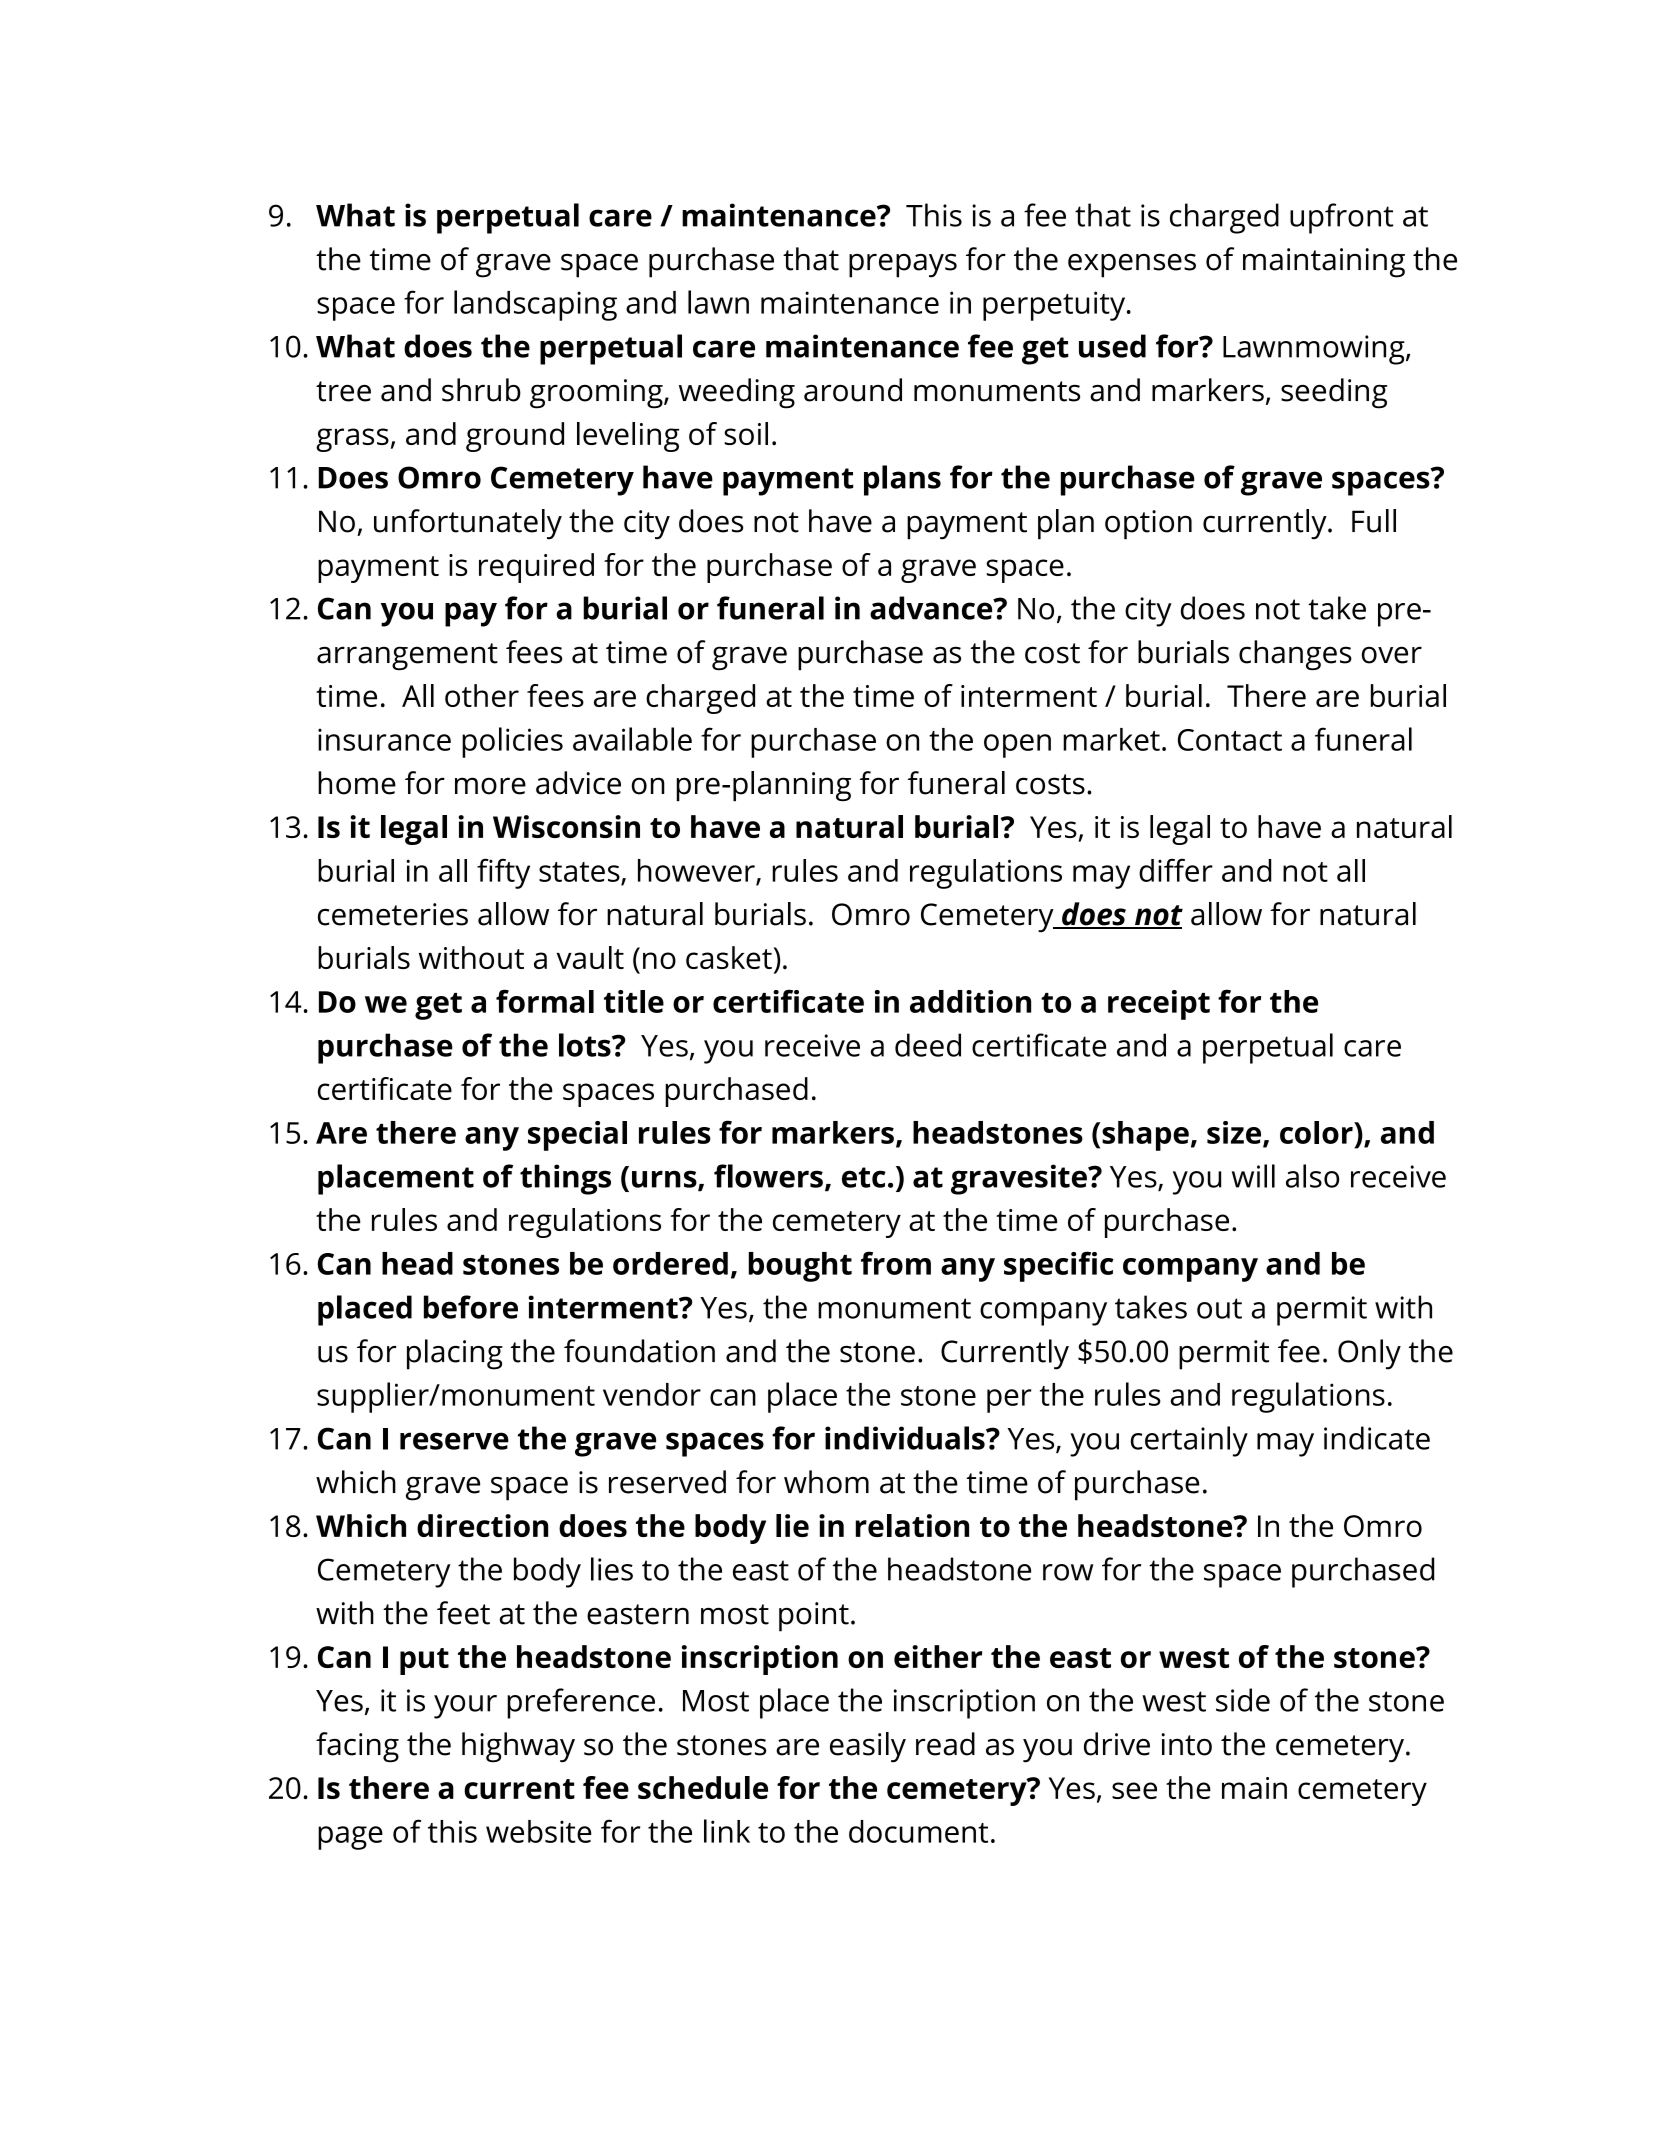  What do you see at coordinates (471, 1307) in the screenshot?
I see `before` at bounding box center [471, 1307].
